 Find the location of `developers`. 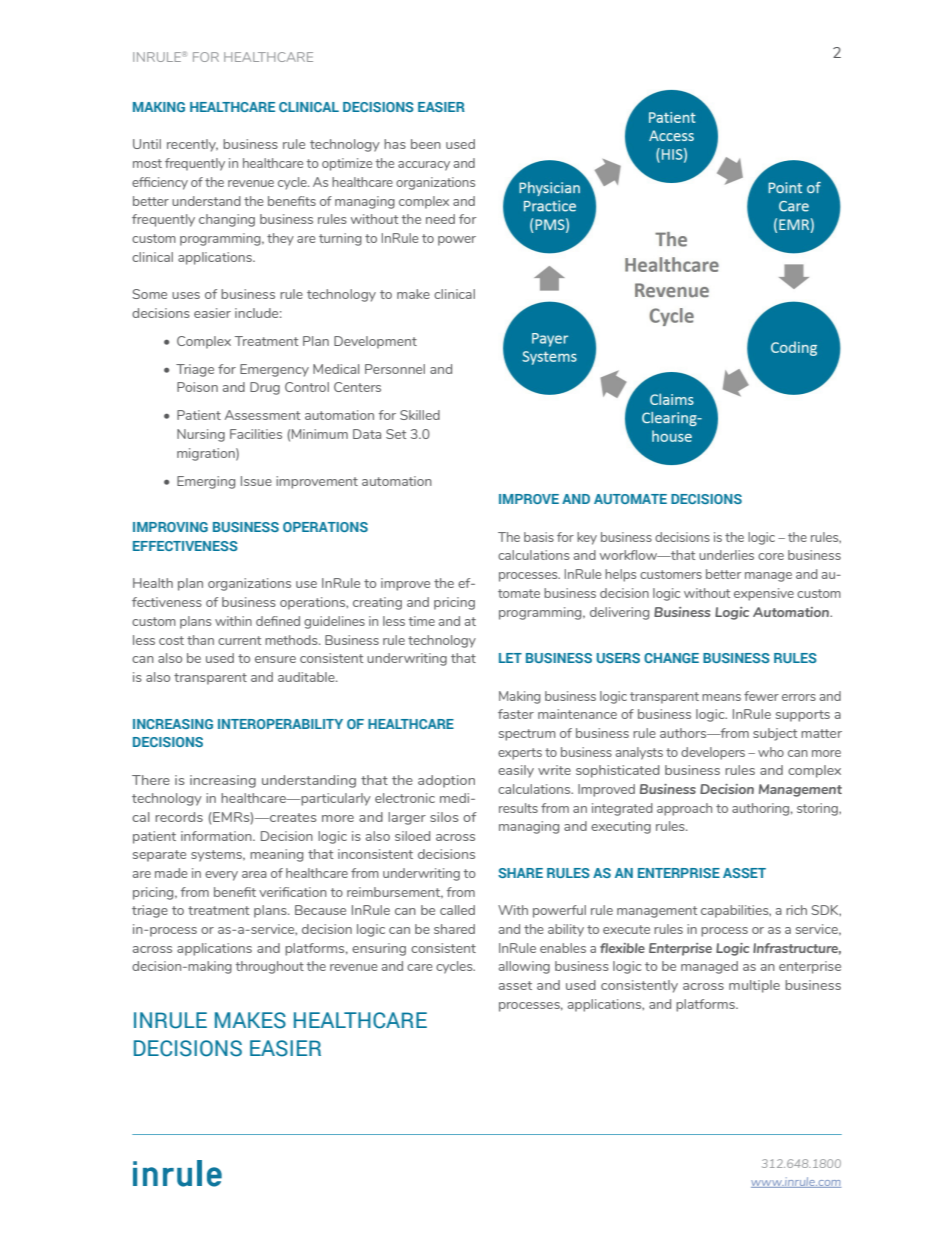

developers is located at coordinates (713, 753).
